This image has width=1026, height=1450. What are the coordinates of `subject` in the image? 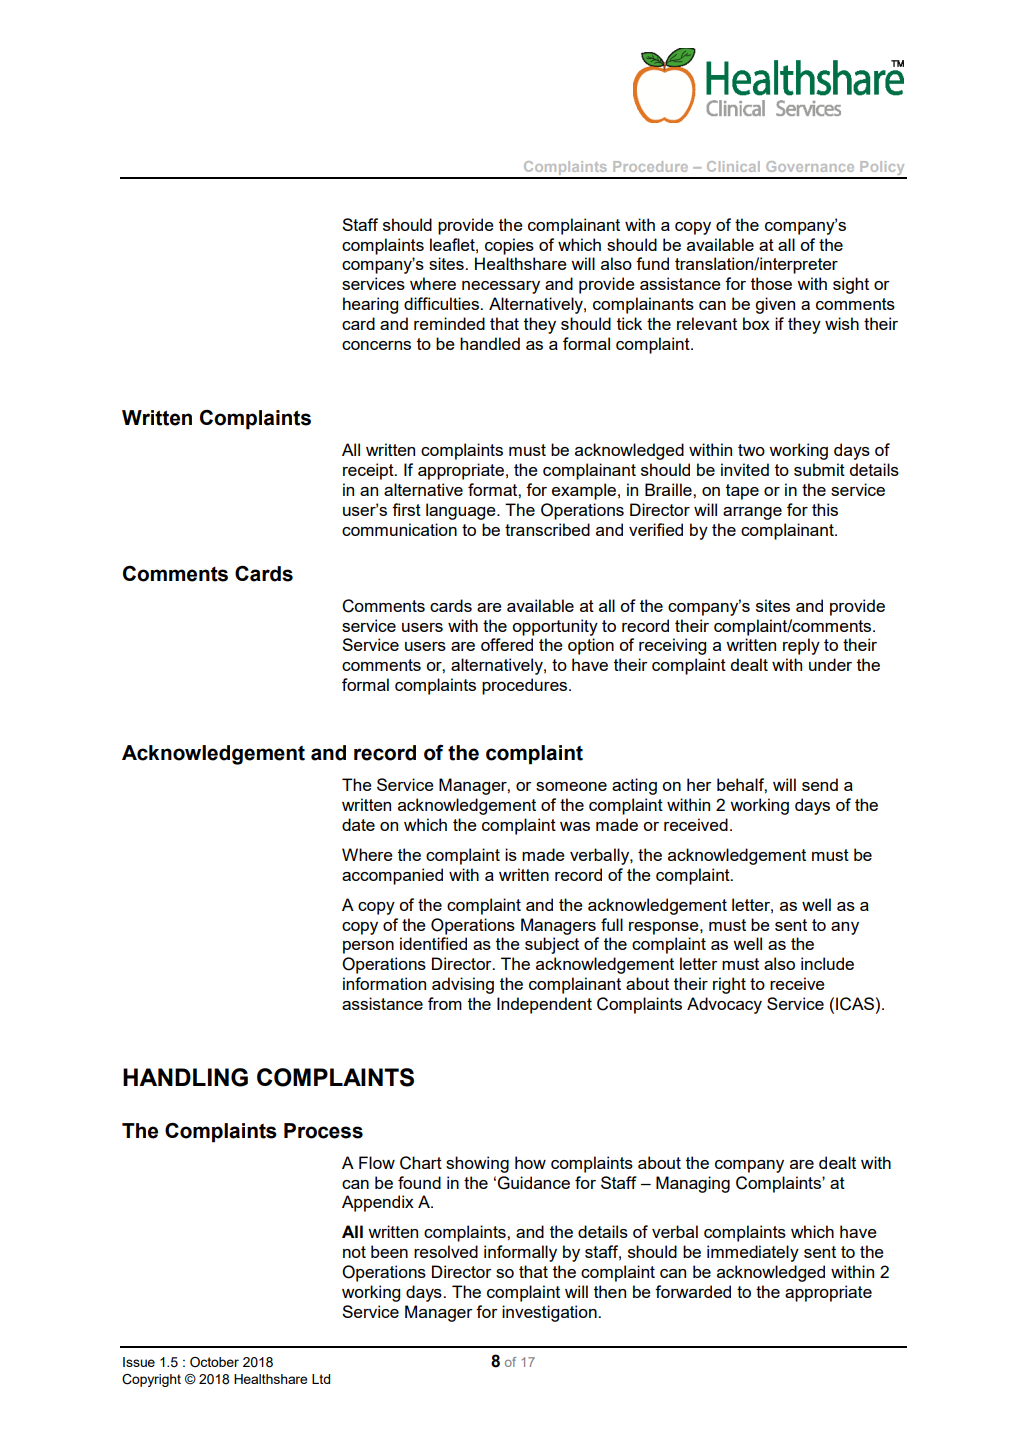 It's located at (552, 945).
